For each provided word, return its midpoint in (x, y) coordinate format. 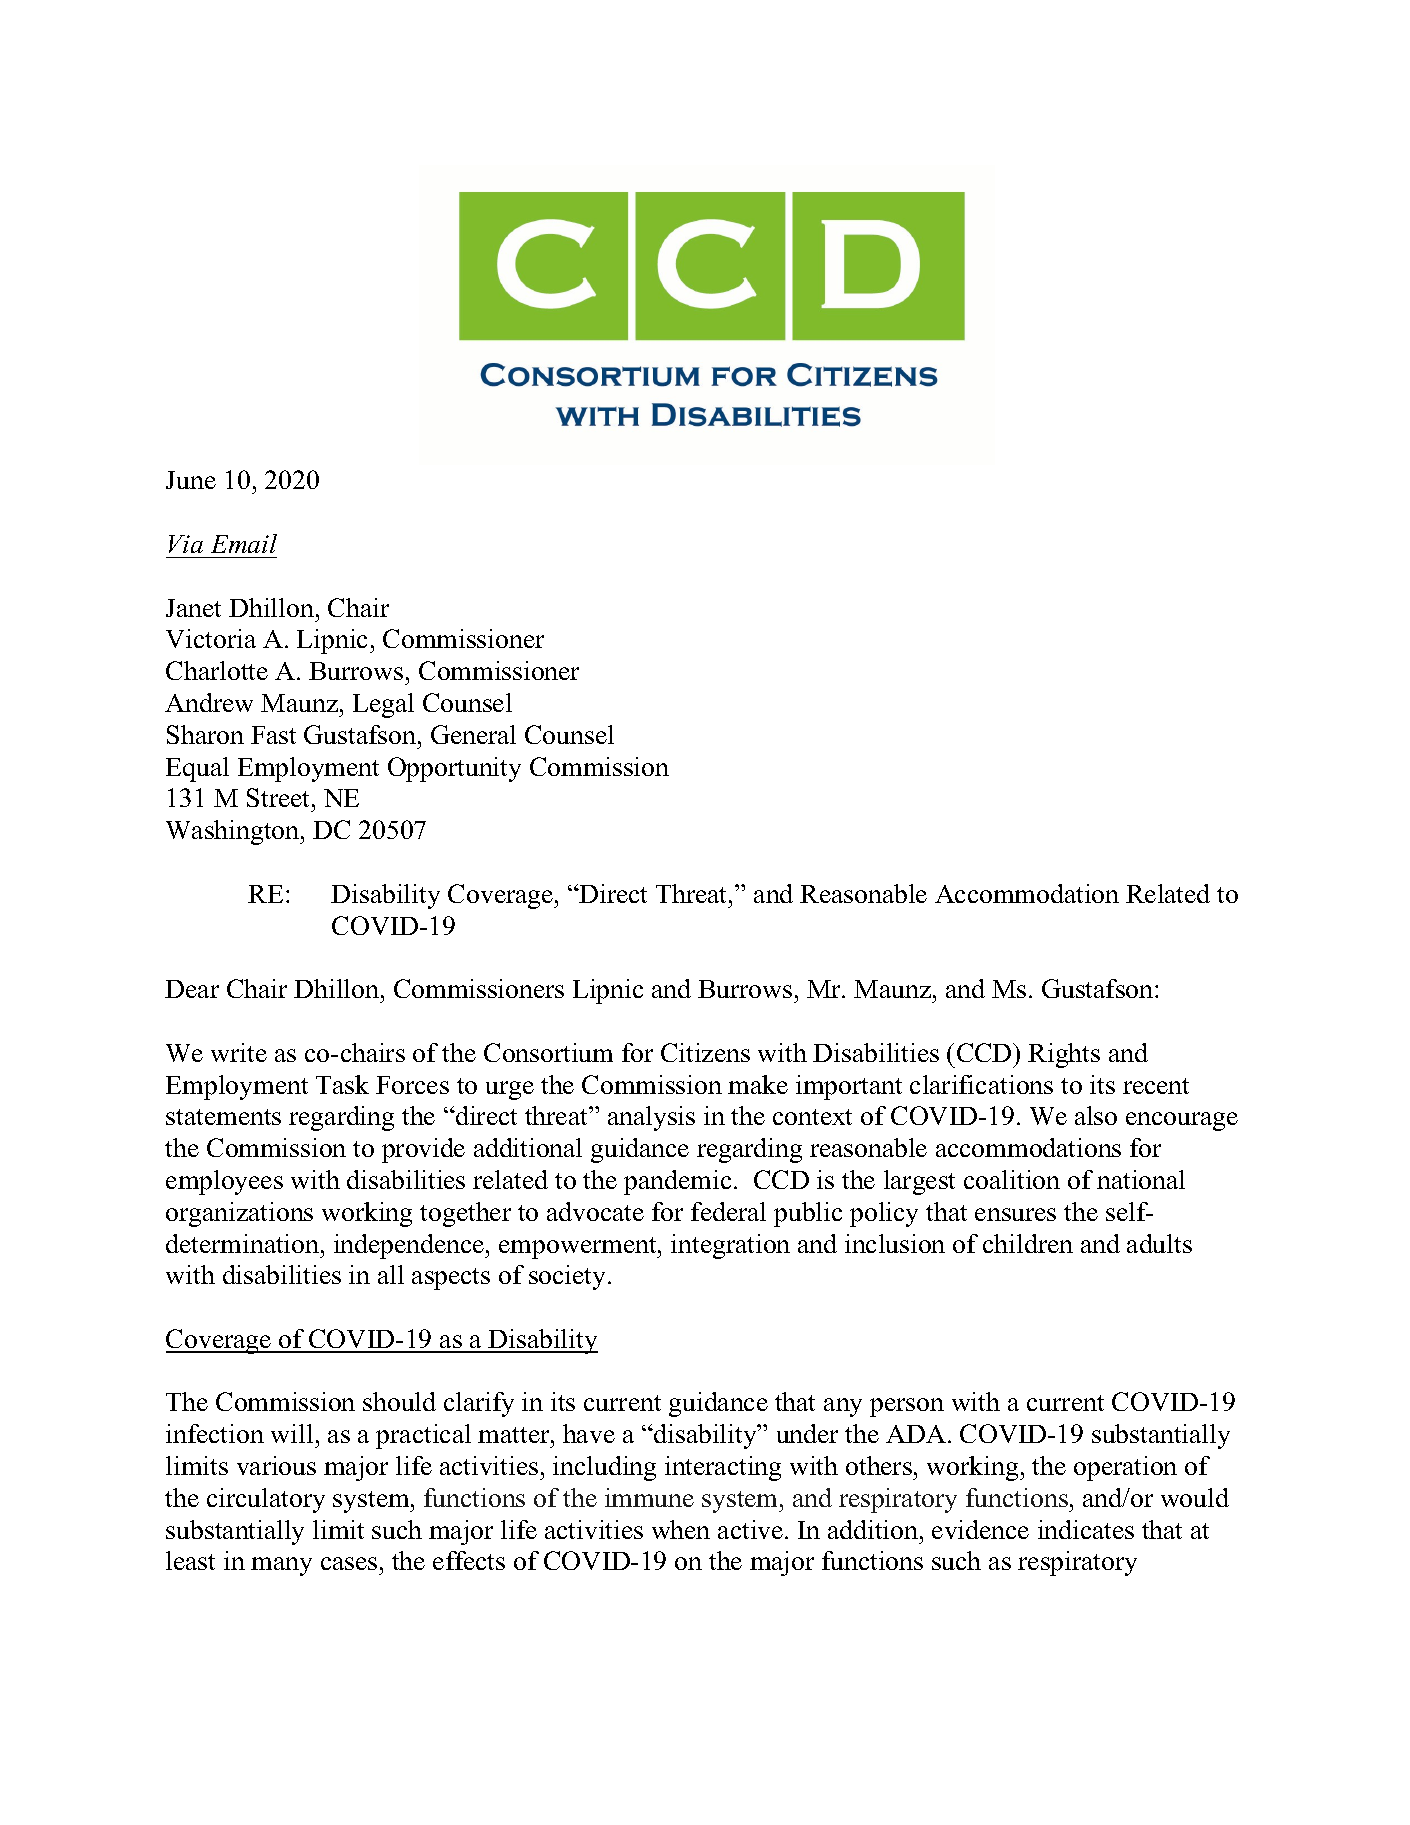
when (681, 1529)
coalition (1012, 1179)
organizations (239, 1214)
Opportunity (454, 769)
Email (244, 543)
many (281, 1566)
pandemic (677, 1182)
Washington (234, 832)
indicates (1086, 1529)
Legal (383, 705)
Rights (1064, 1055)
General (473, 734)
